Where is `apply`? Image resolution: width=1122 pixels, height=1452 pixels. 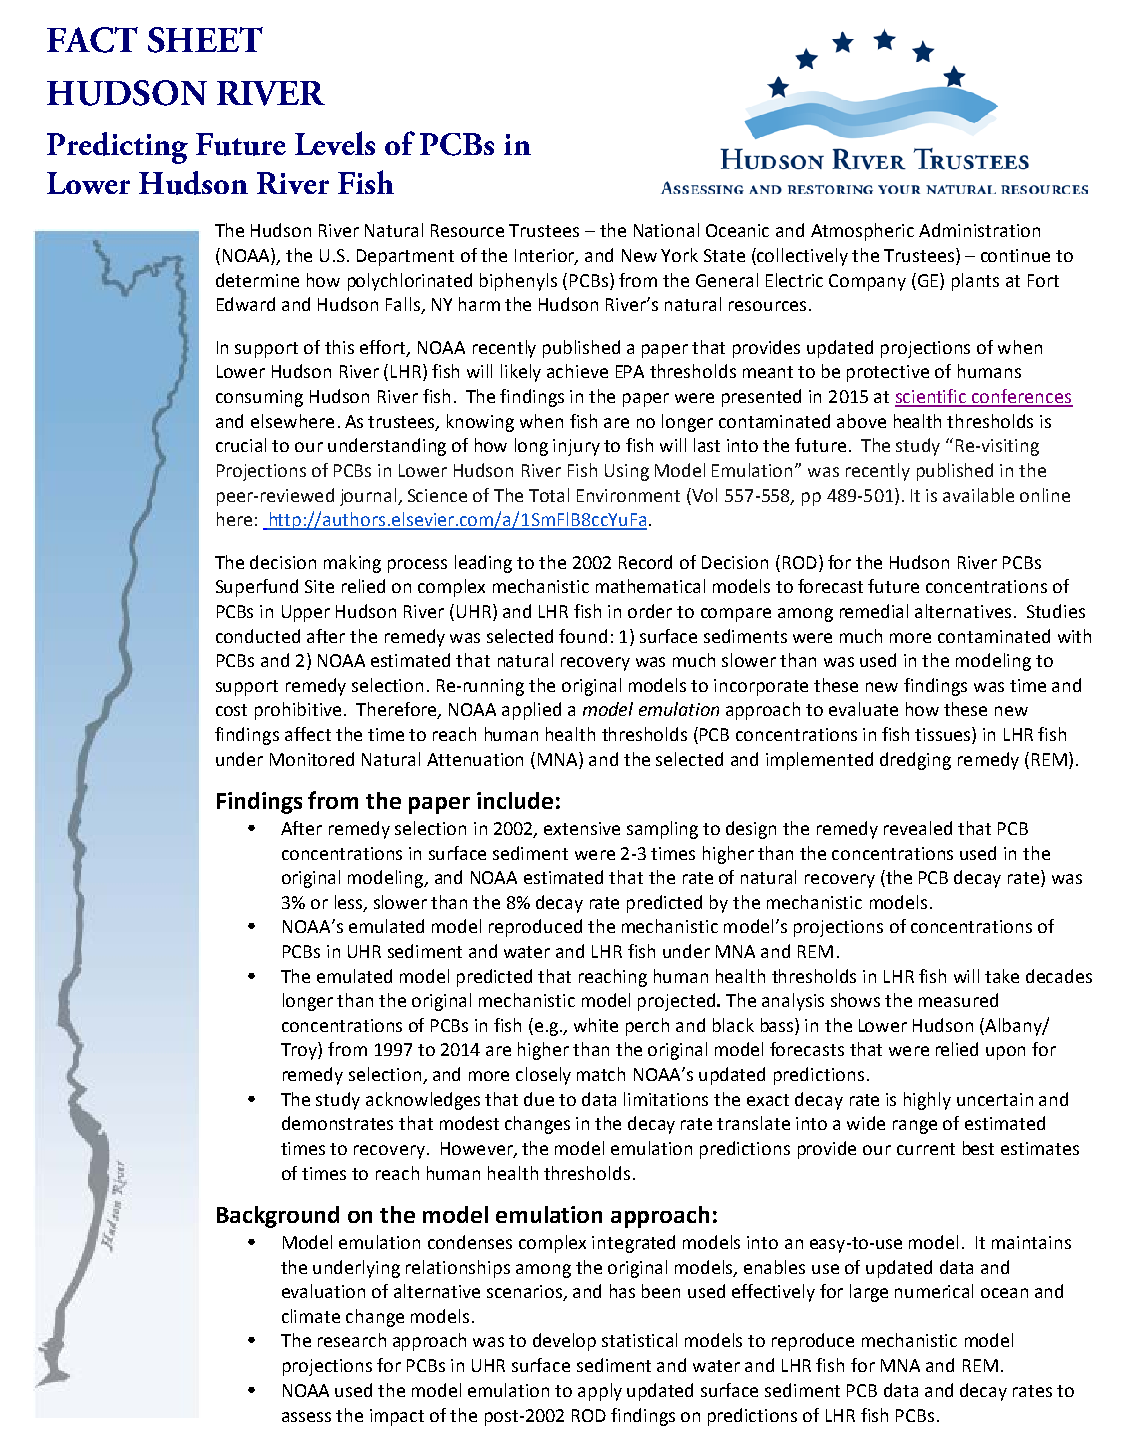
apply is located at coordinates (600, 1392).
